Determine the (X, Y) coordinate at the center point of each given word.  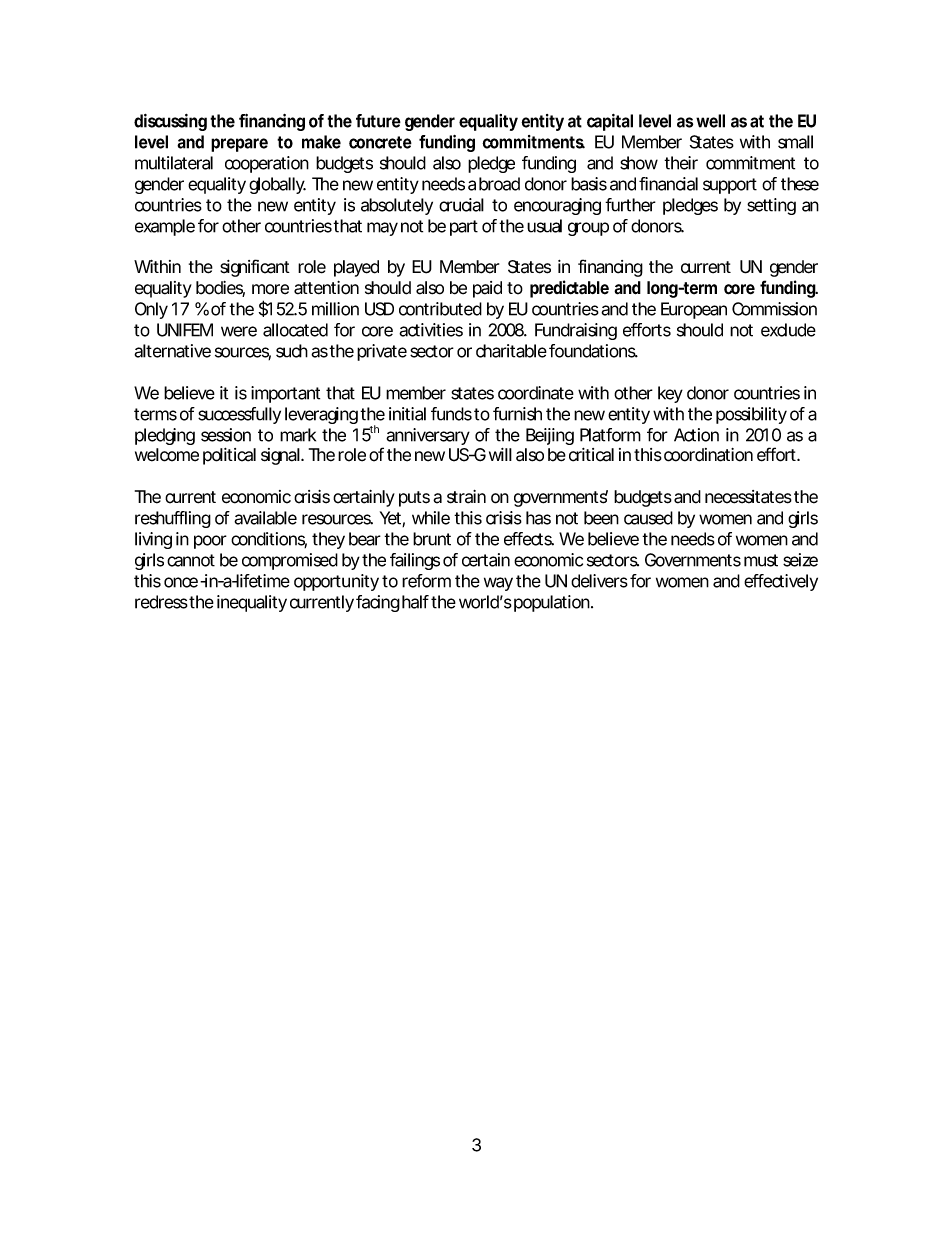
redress (162, 602)
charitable (511, 351)
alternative (172, 351)
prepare (239, 145)
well (710, 121)
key (670, 394)
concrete (380, 142)
